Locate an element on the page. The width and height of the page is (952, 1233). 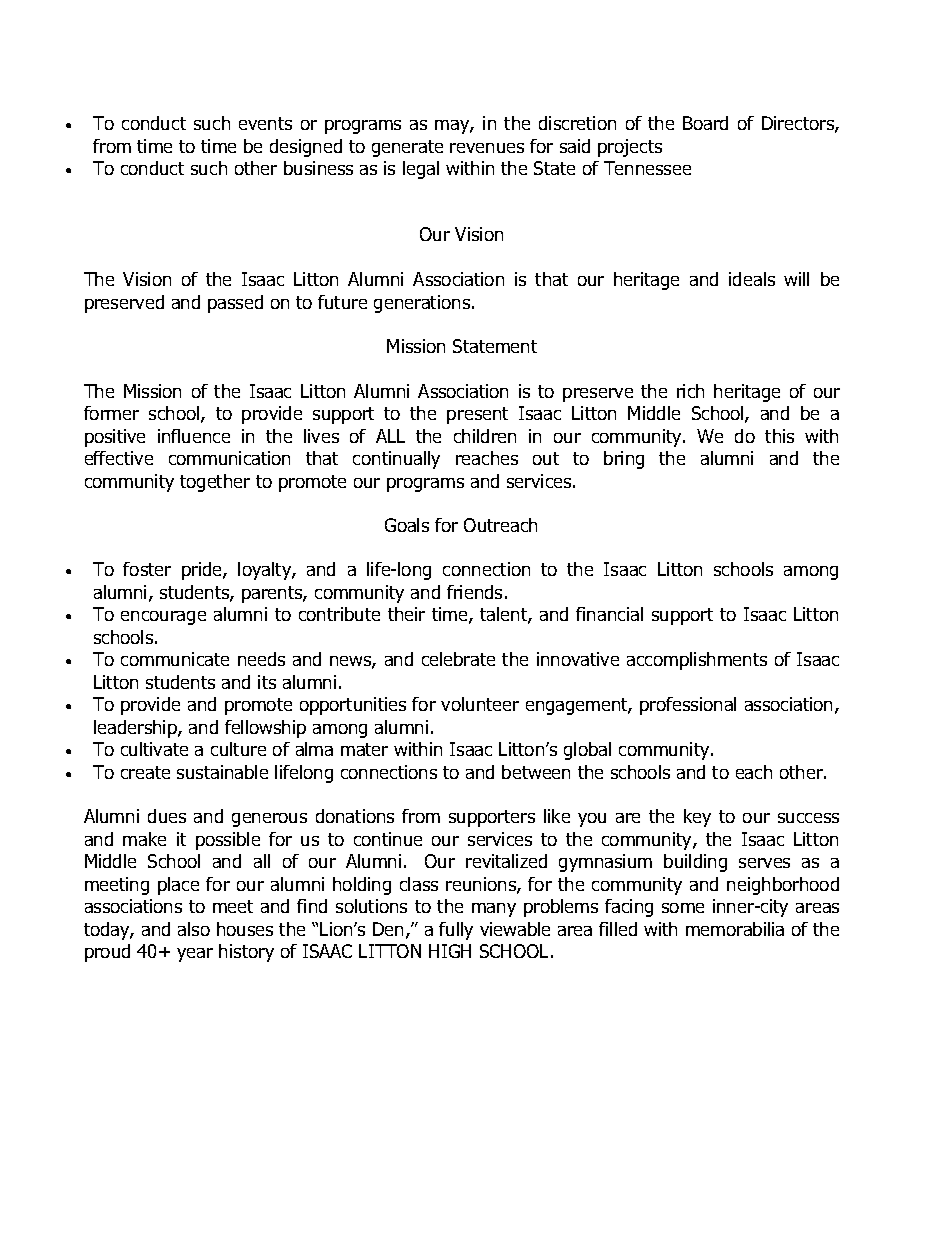
Board is located at coordinates (705, 123).
